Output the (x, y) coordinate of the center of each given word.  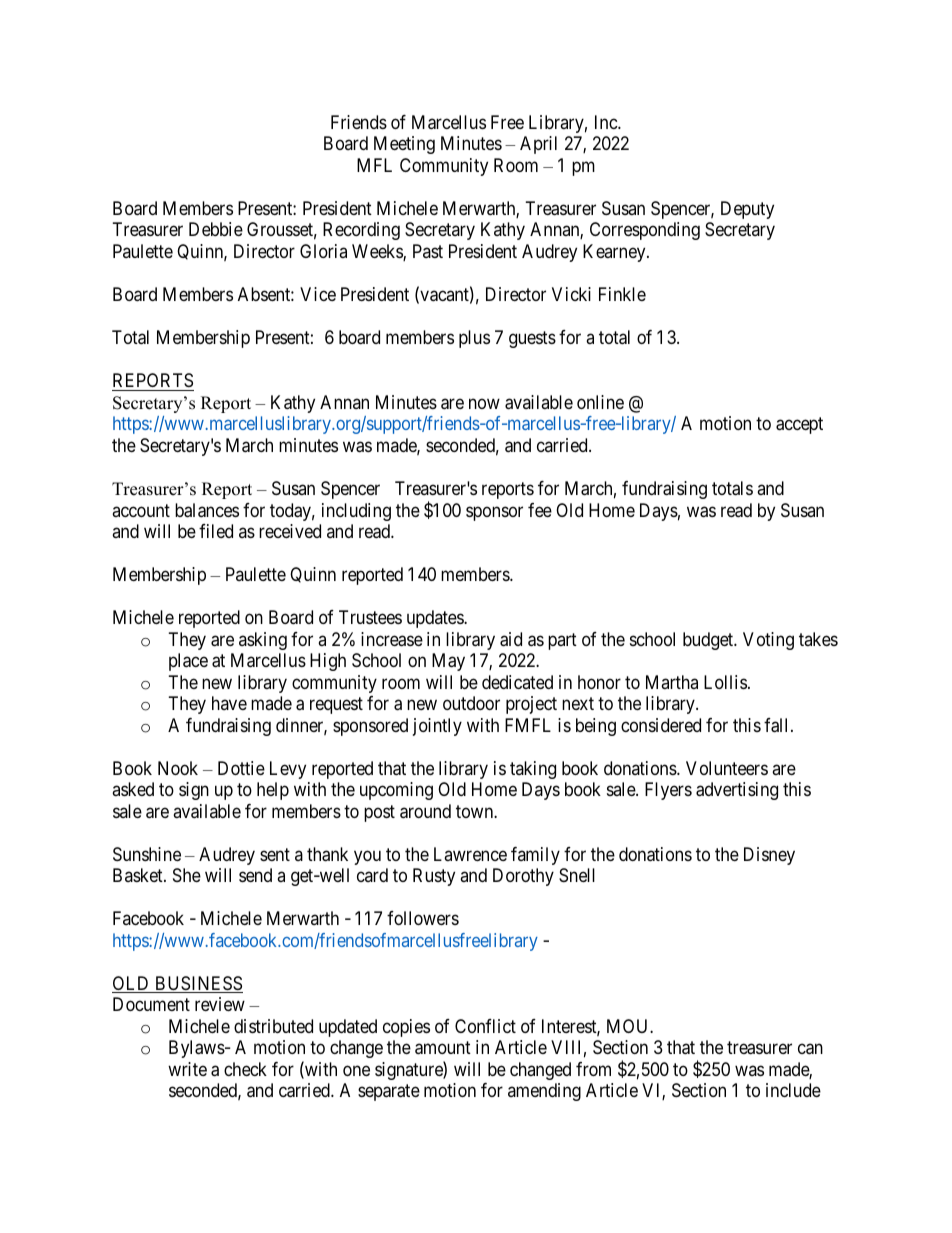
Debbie (216, 229)
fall (778, 725)
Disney (769, 856)
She (187, 875)
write (187, 1069)
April (538, 145)
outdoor (471, 703)
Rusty (434, 877)
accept (799, 426)
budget (709, 641)
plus (474, 339)
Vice (318, 294)
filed (216, 531)
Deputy (747, 210)
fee (540, 510)
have (229, 703)
